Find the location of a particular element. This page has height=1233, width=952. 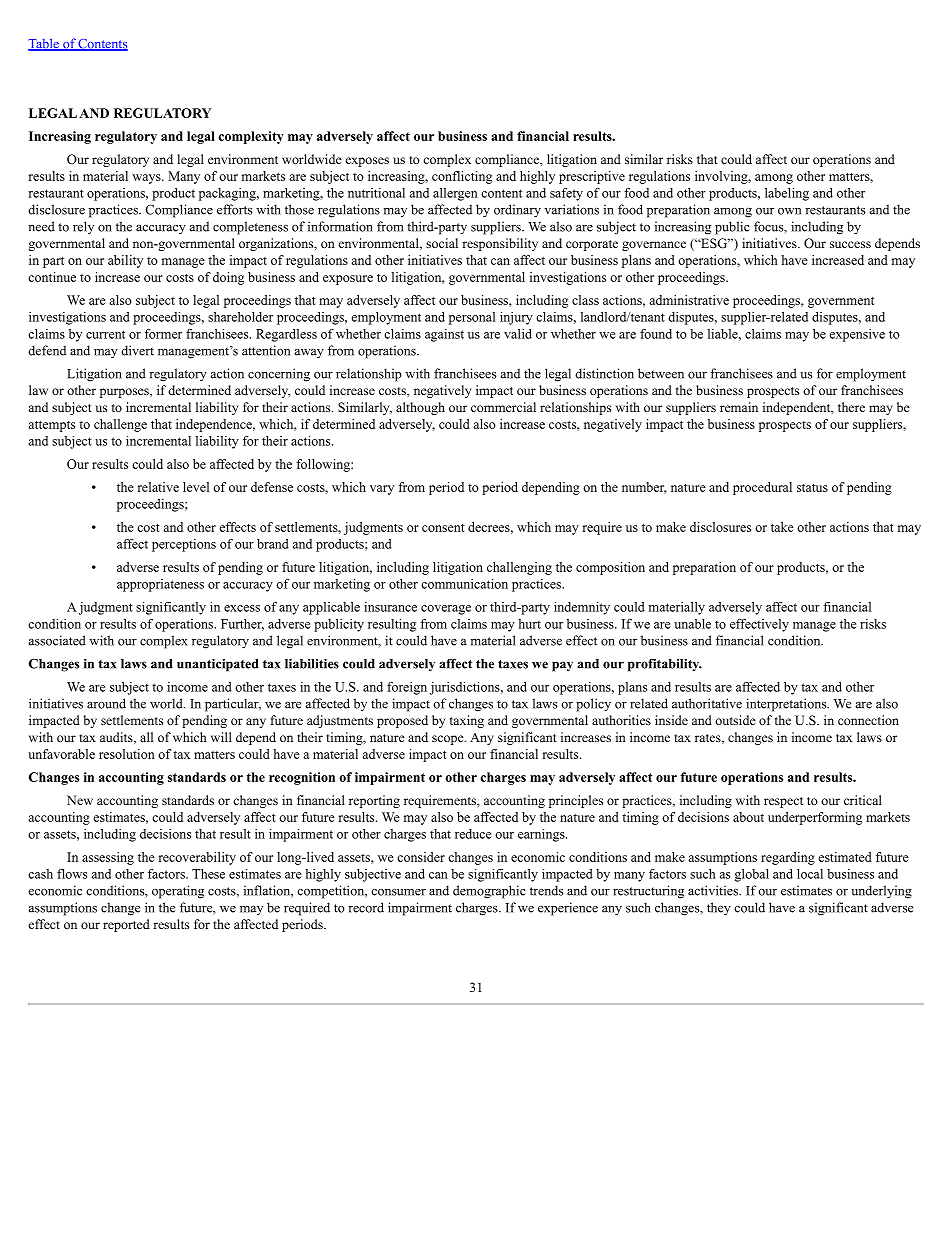

vary is located at coordinates (382, 490).
